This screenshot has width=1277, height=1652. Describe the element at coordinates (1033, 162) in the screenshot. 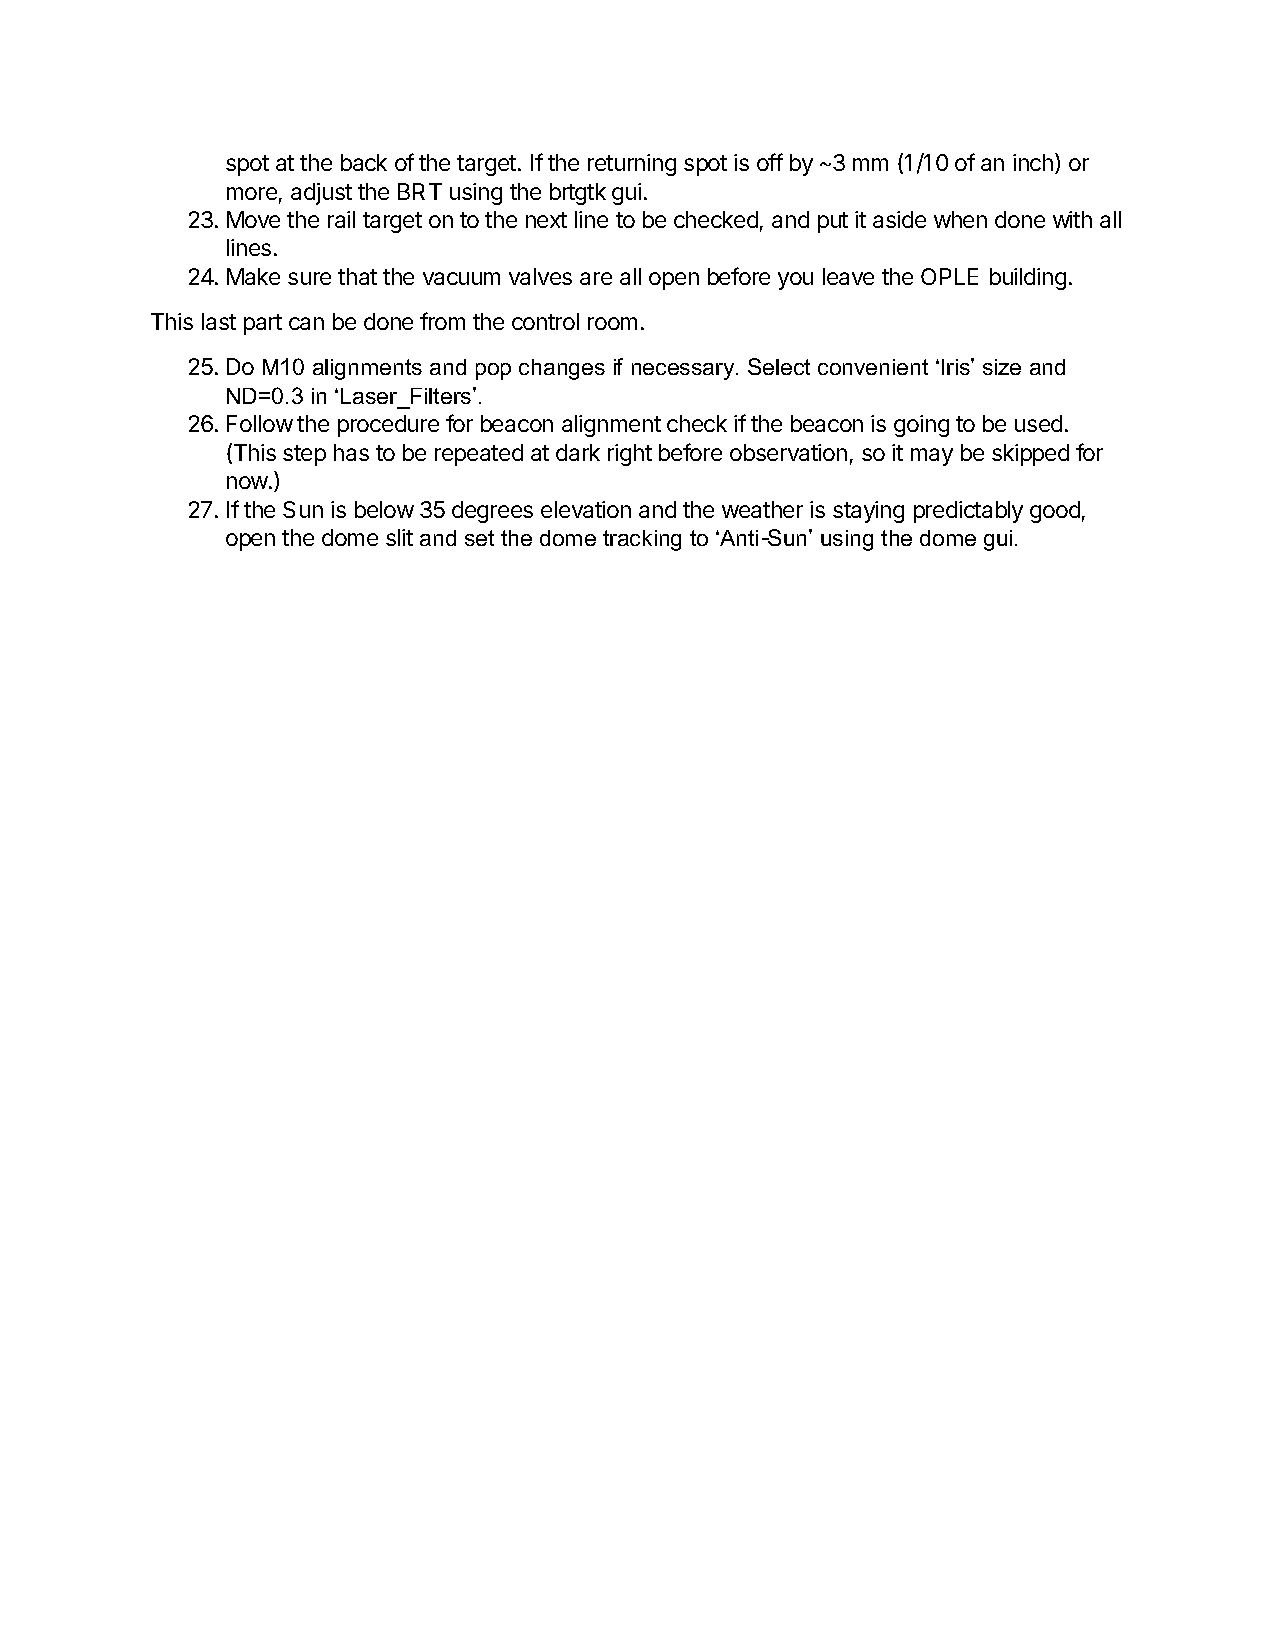

I see `inch` at that location.
